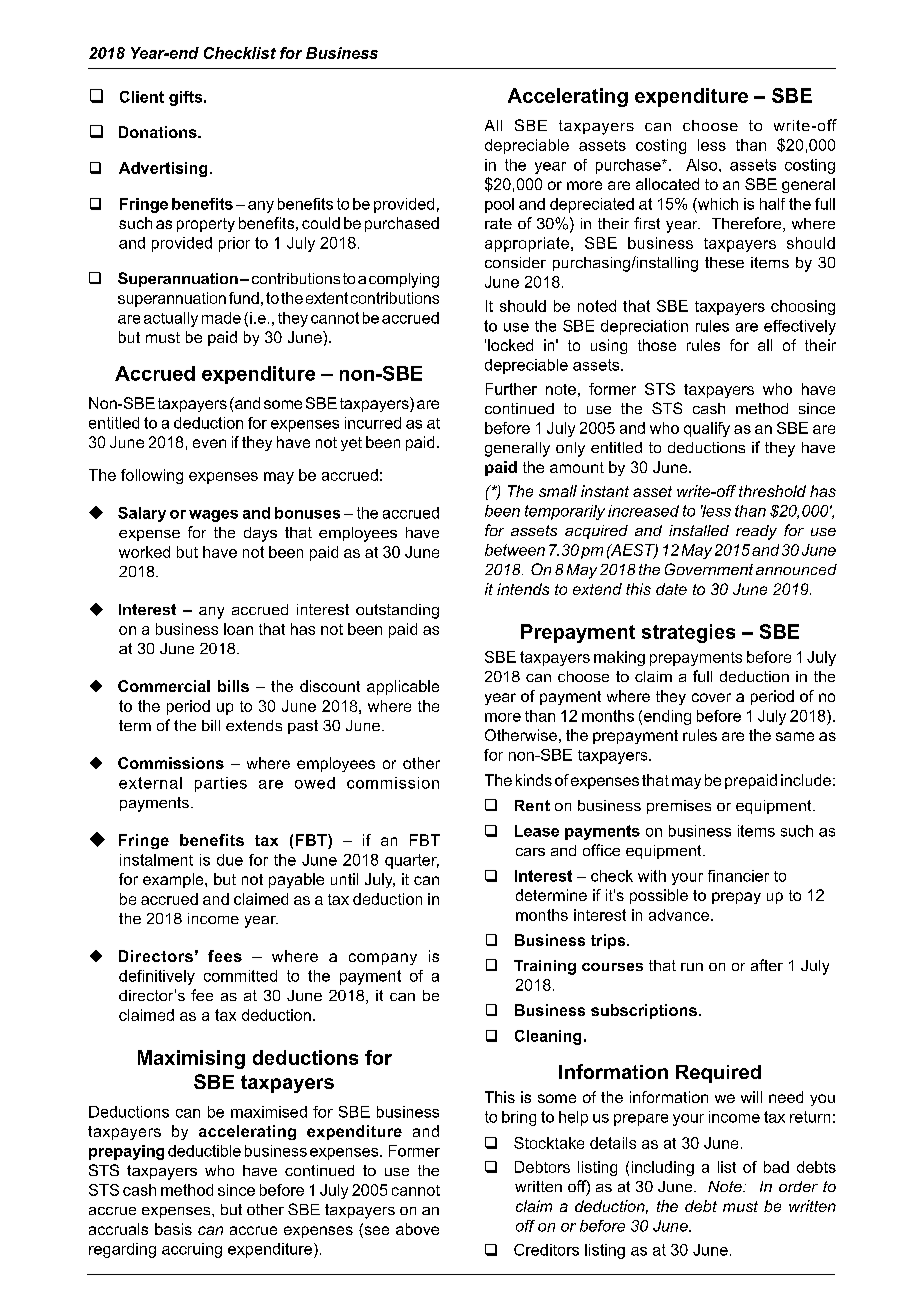 The width and height of the screenshot is (924, 1308). What do you see at coordinates (776, 1167) in the screenshot?
I see `bad` at bounding box center [776, 1167].
